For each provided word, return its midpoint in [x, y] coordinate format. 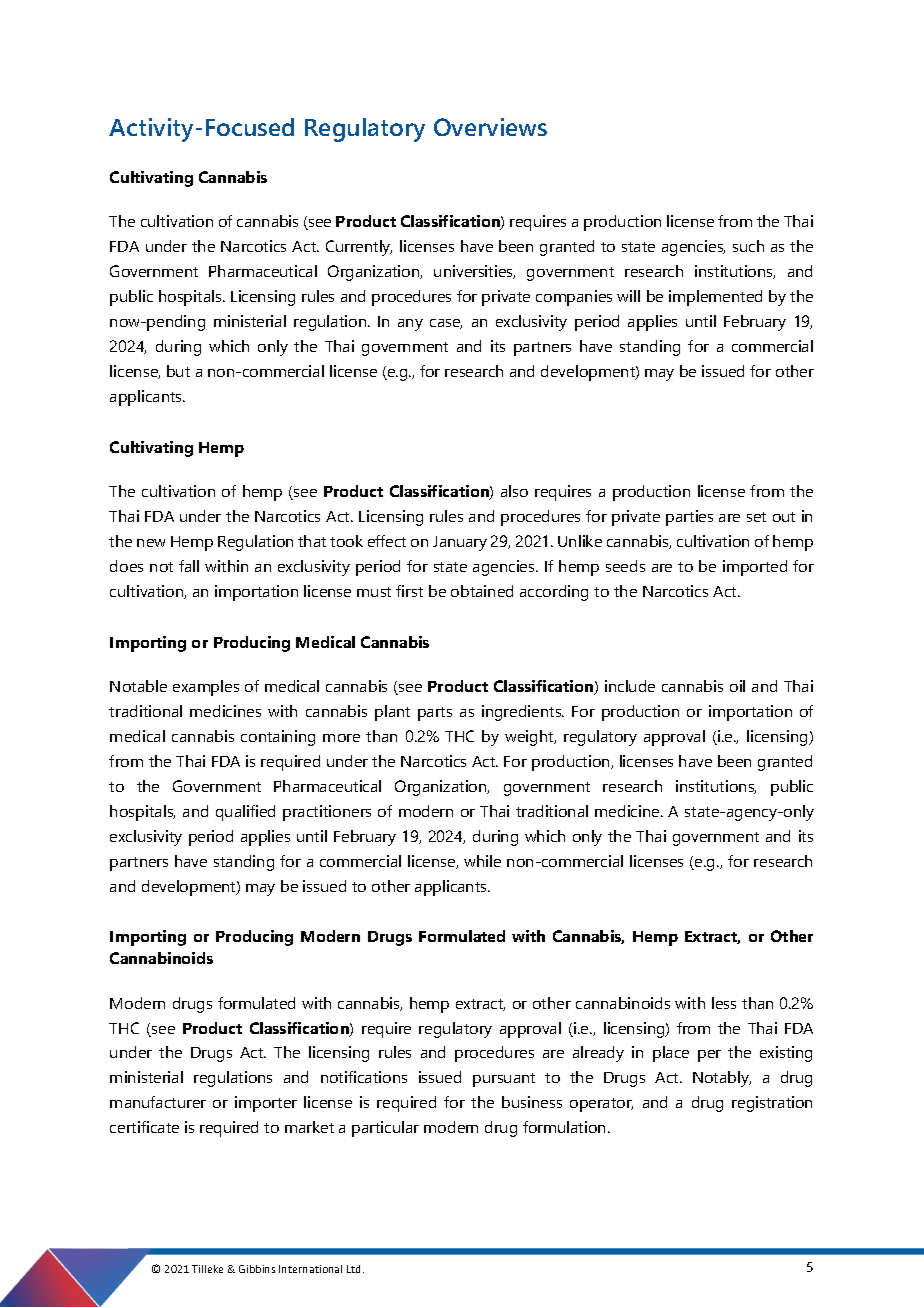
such [748, 246]
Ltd [353, 1269]
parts [435, 714]
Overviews [490, 127]
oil [737, 686]
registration [772, 1104]
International [310, 1269]
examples [206, 688]
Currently [359, 248]
